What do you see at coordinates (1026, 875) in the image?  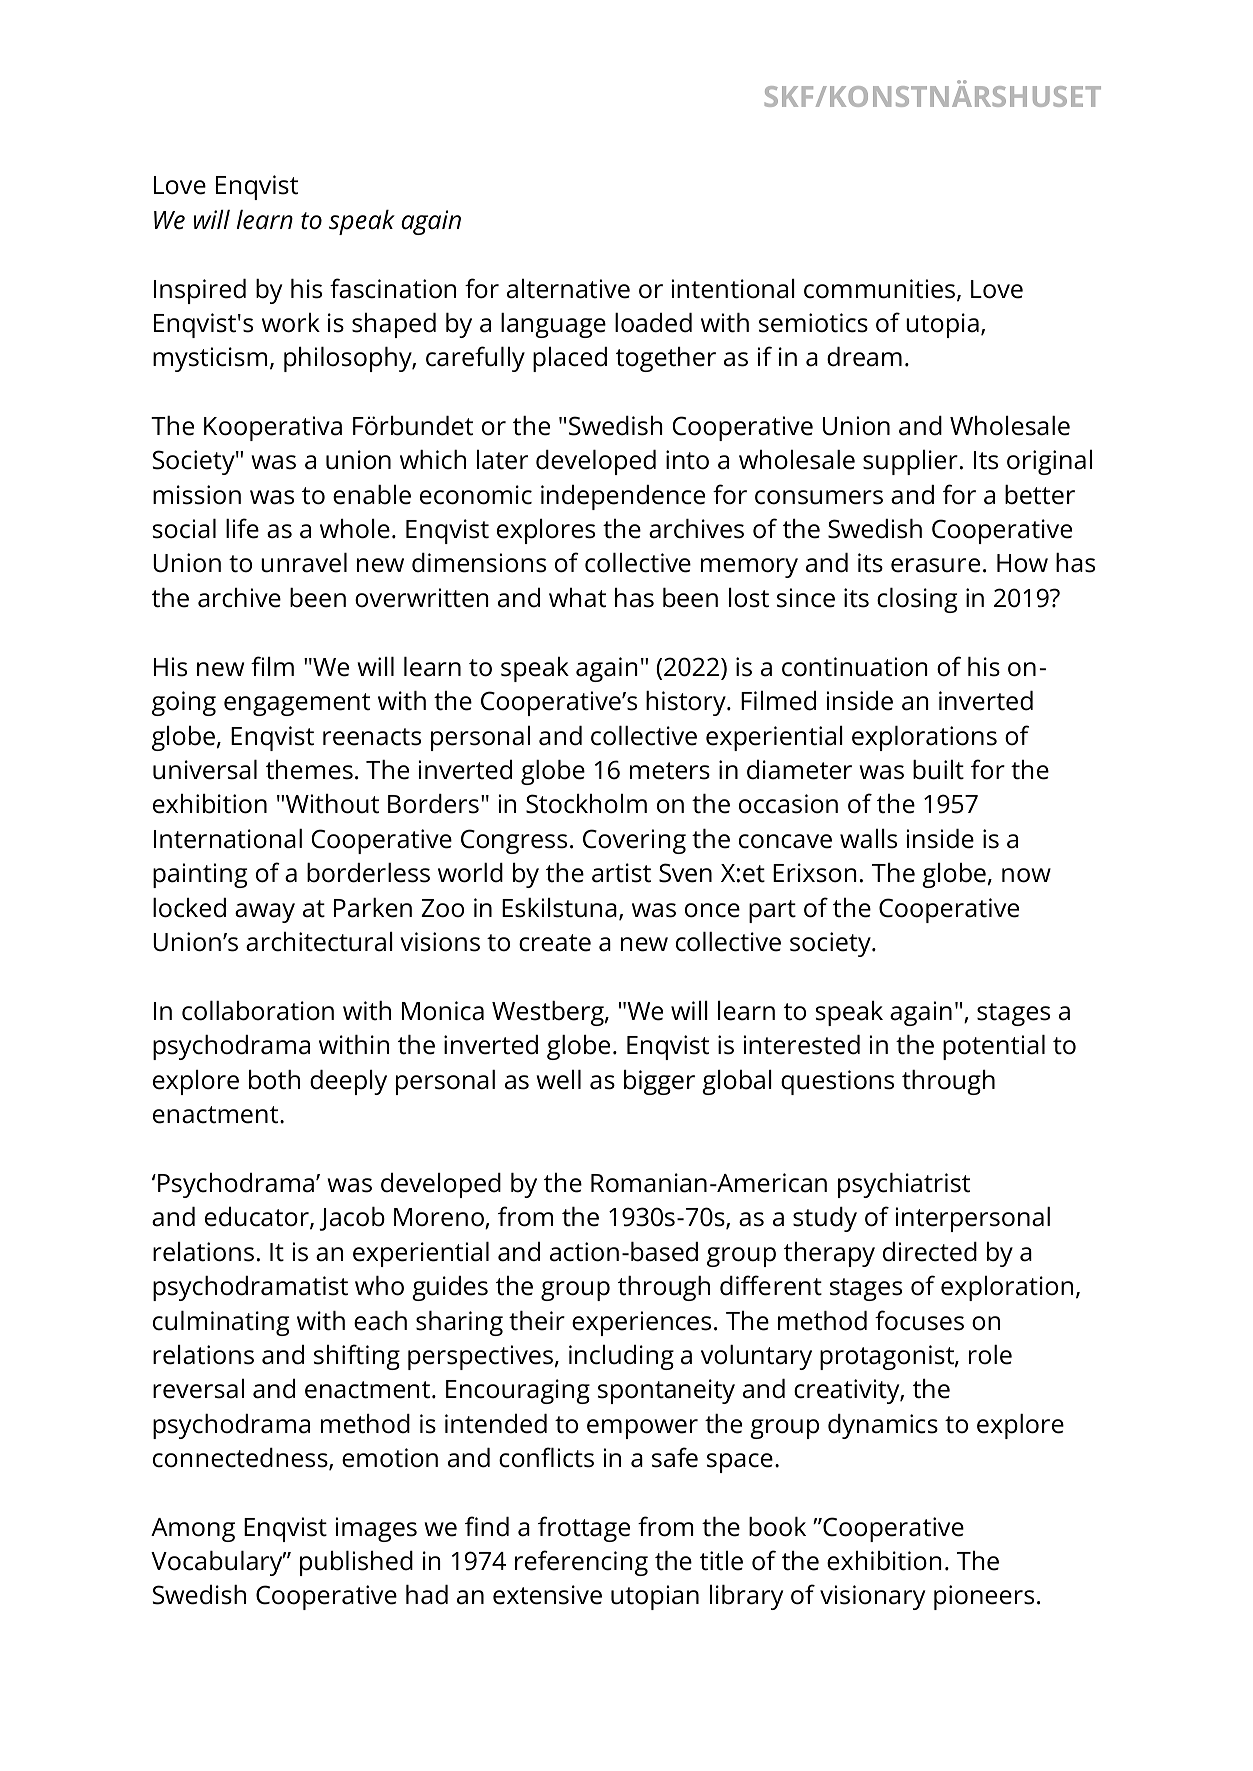 I see `now` at bounding box center [1026, 875].
